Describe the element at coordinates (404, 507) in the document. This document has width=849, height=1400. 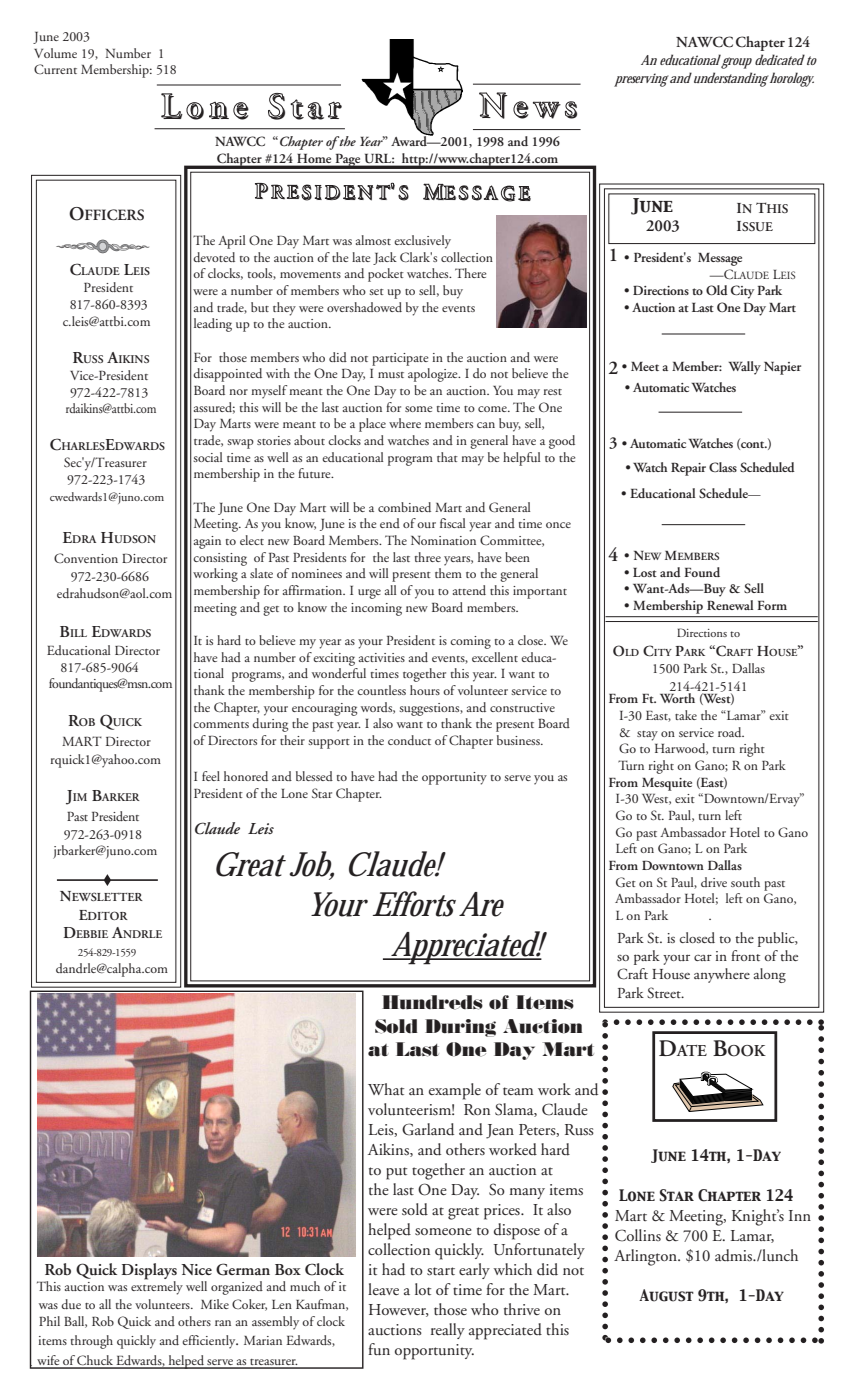
I see `combined` at that location.
